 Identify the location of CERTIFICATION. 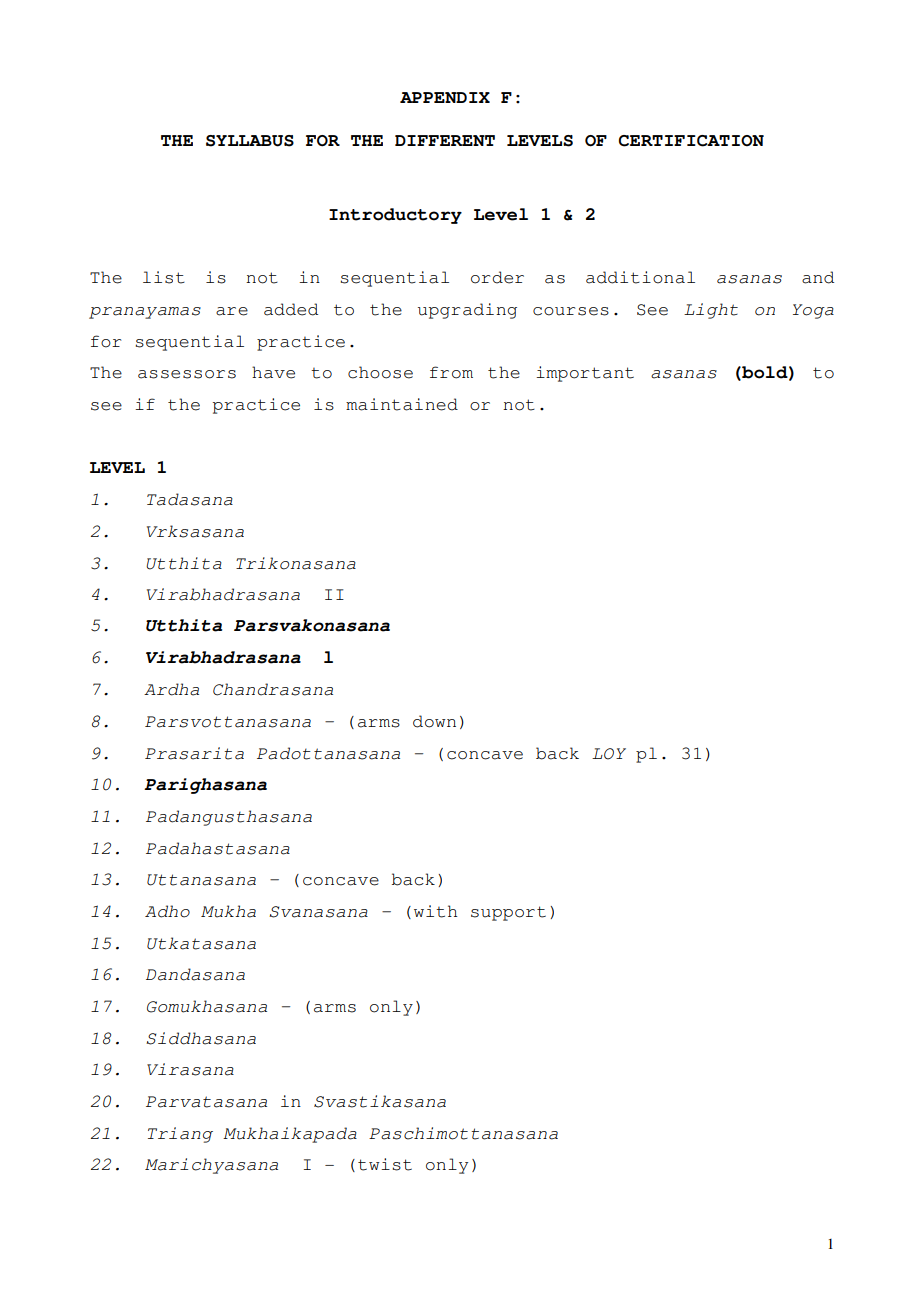
(691, 141).
